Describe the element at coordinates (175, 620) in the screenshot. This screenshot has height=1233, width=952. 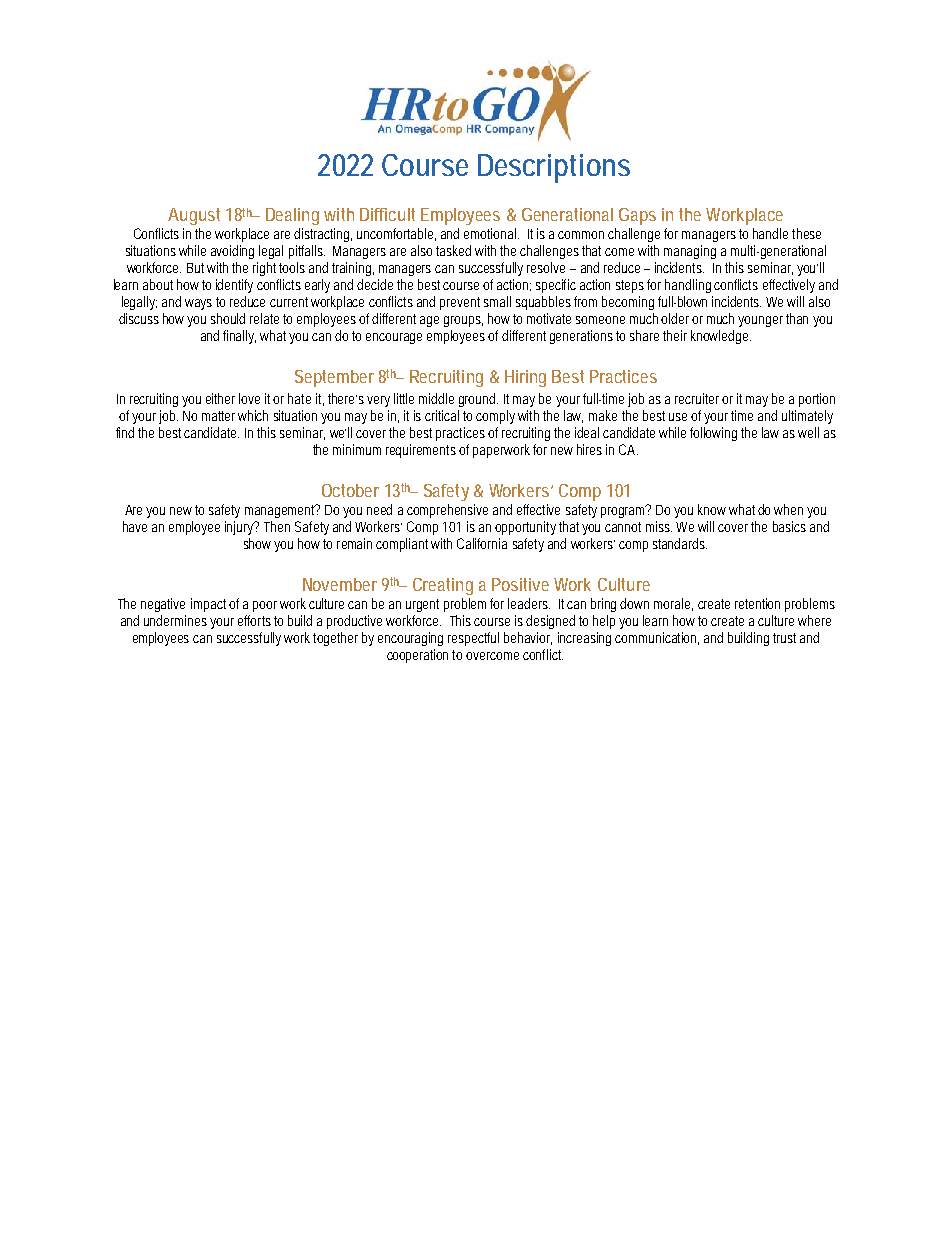
I see `undermines` at that location.
